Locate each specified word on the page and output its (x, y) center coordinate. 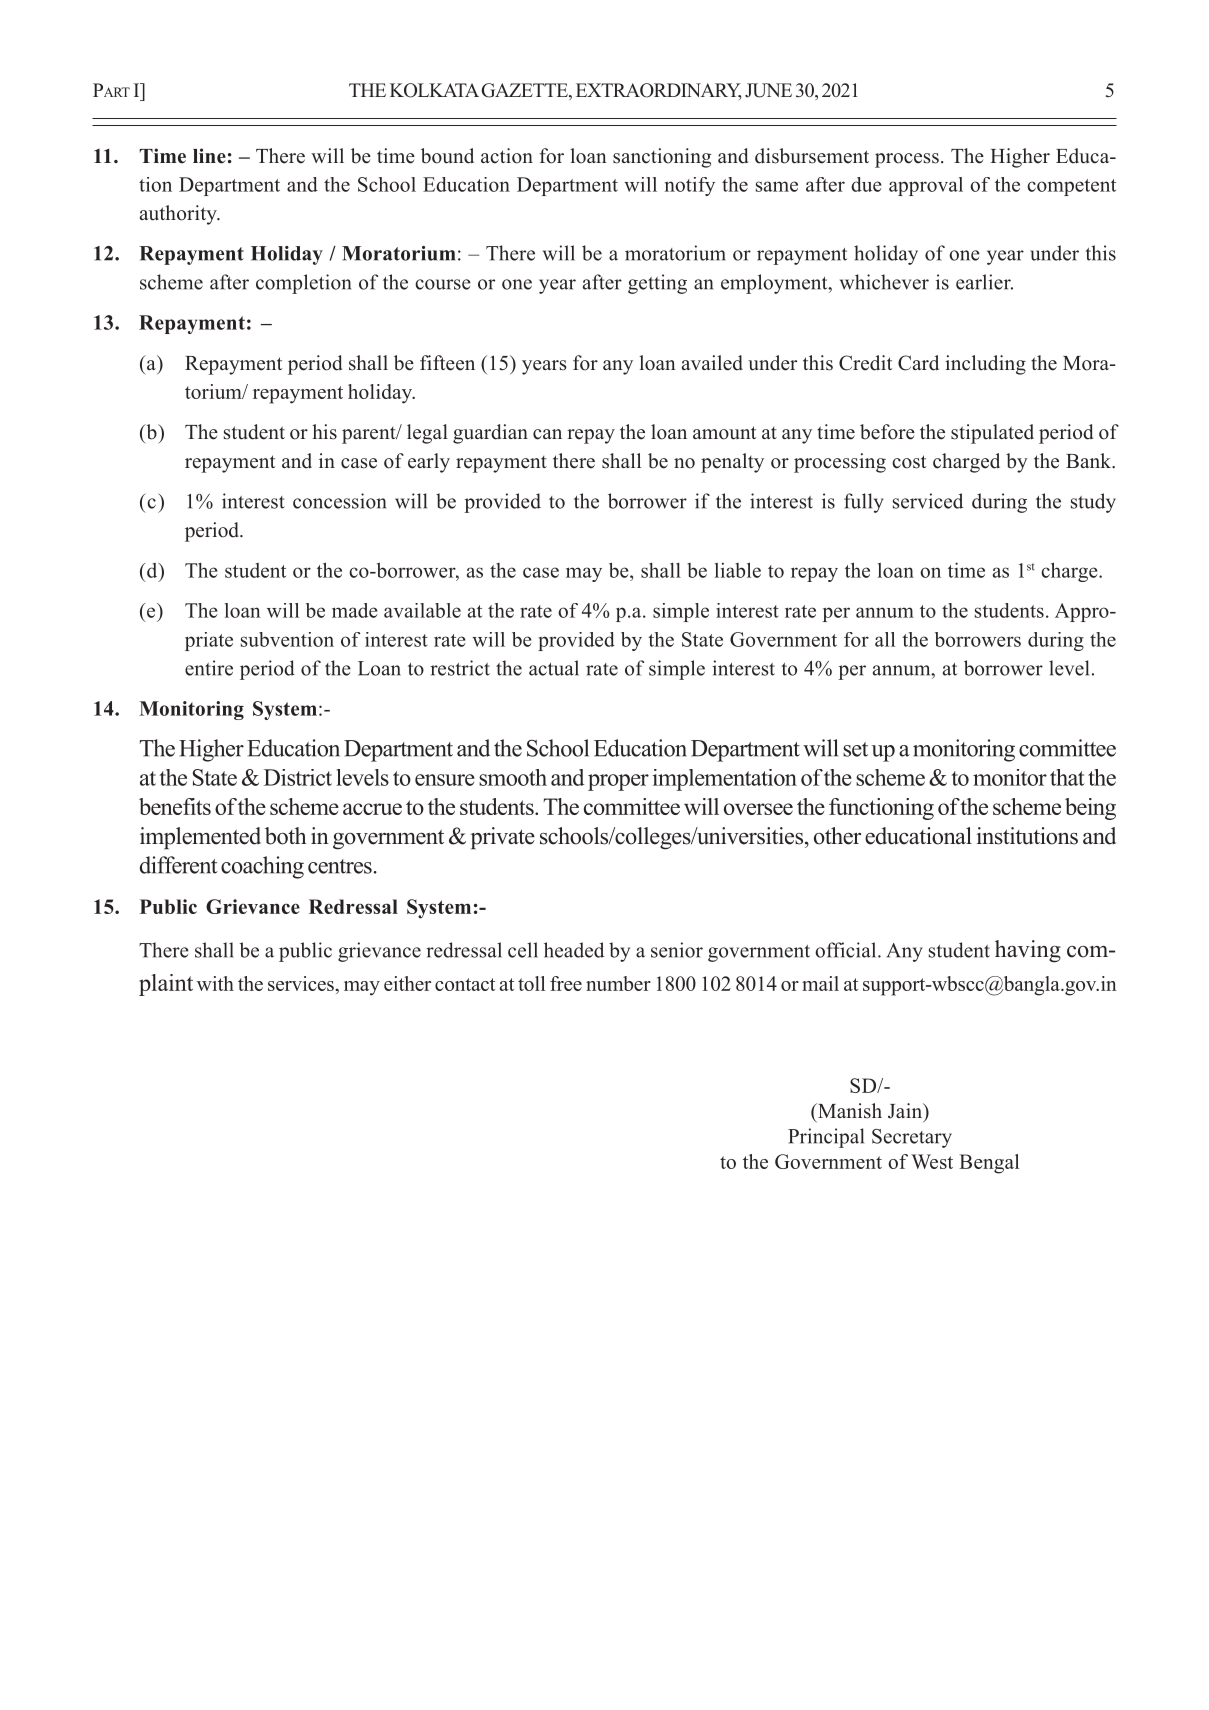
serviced (928, 501)
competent (1071, 187)
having (1028, 951)
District (298, 777)
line (209, 156)
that (1067, 777)
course (443, 284)
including (985, 365)
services (302, 983)
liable (738, 570)
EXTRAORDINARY (659, 91)
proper (618, 782)
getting (657, 284)
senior (677, 950)
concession (339, 501)
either (407, 983)
